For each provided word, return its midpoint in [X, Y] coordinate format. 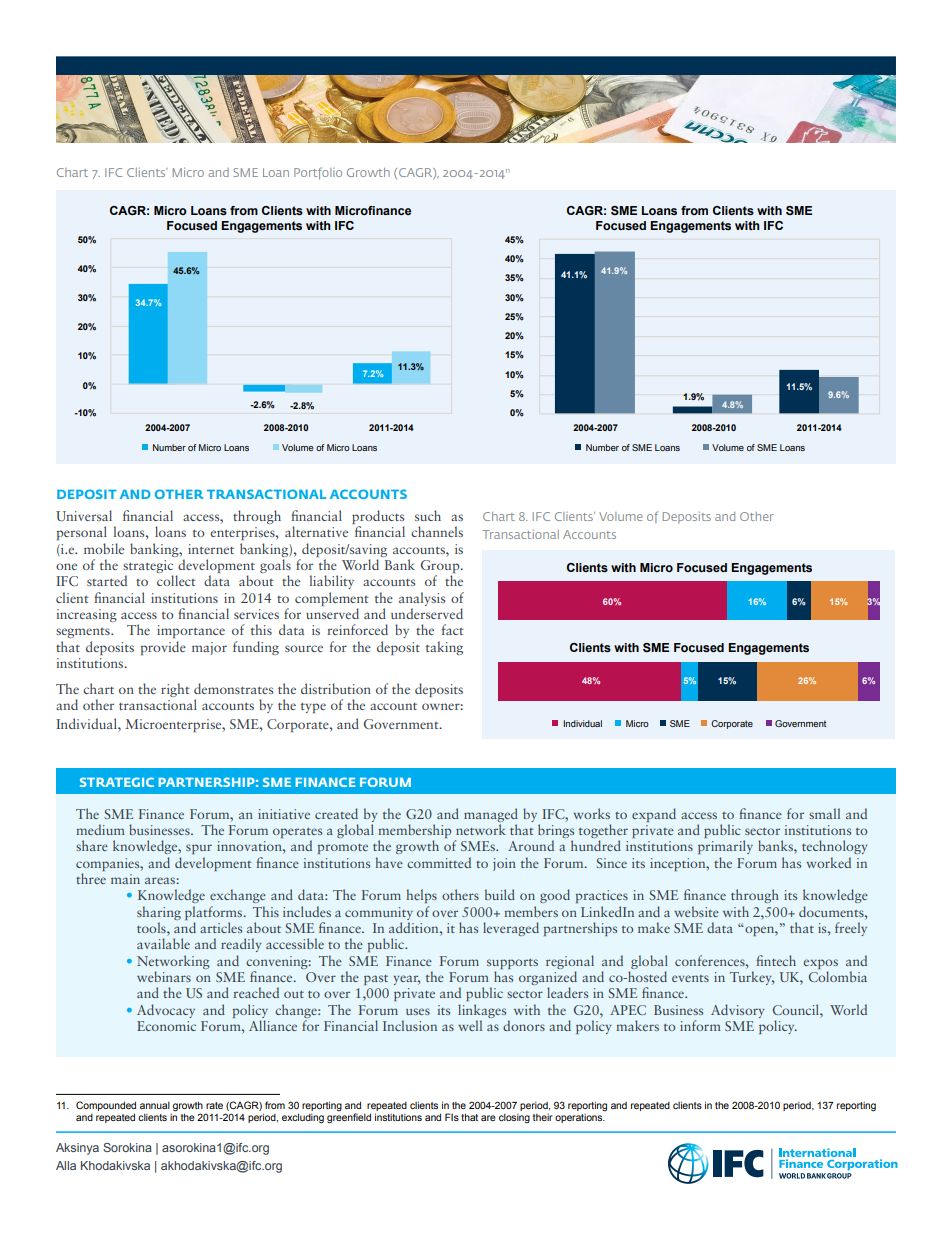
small [824, 813]
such [428, 515]
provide [163, 648]
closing [514, 1118]
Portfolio [318, 173]
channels [437, 531]
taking [444, 648]
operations [580, 1117]
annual [155, 1105]
